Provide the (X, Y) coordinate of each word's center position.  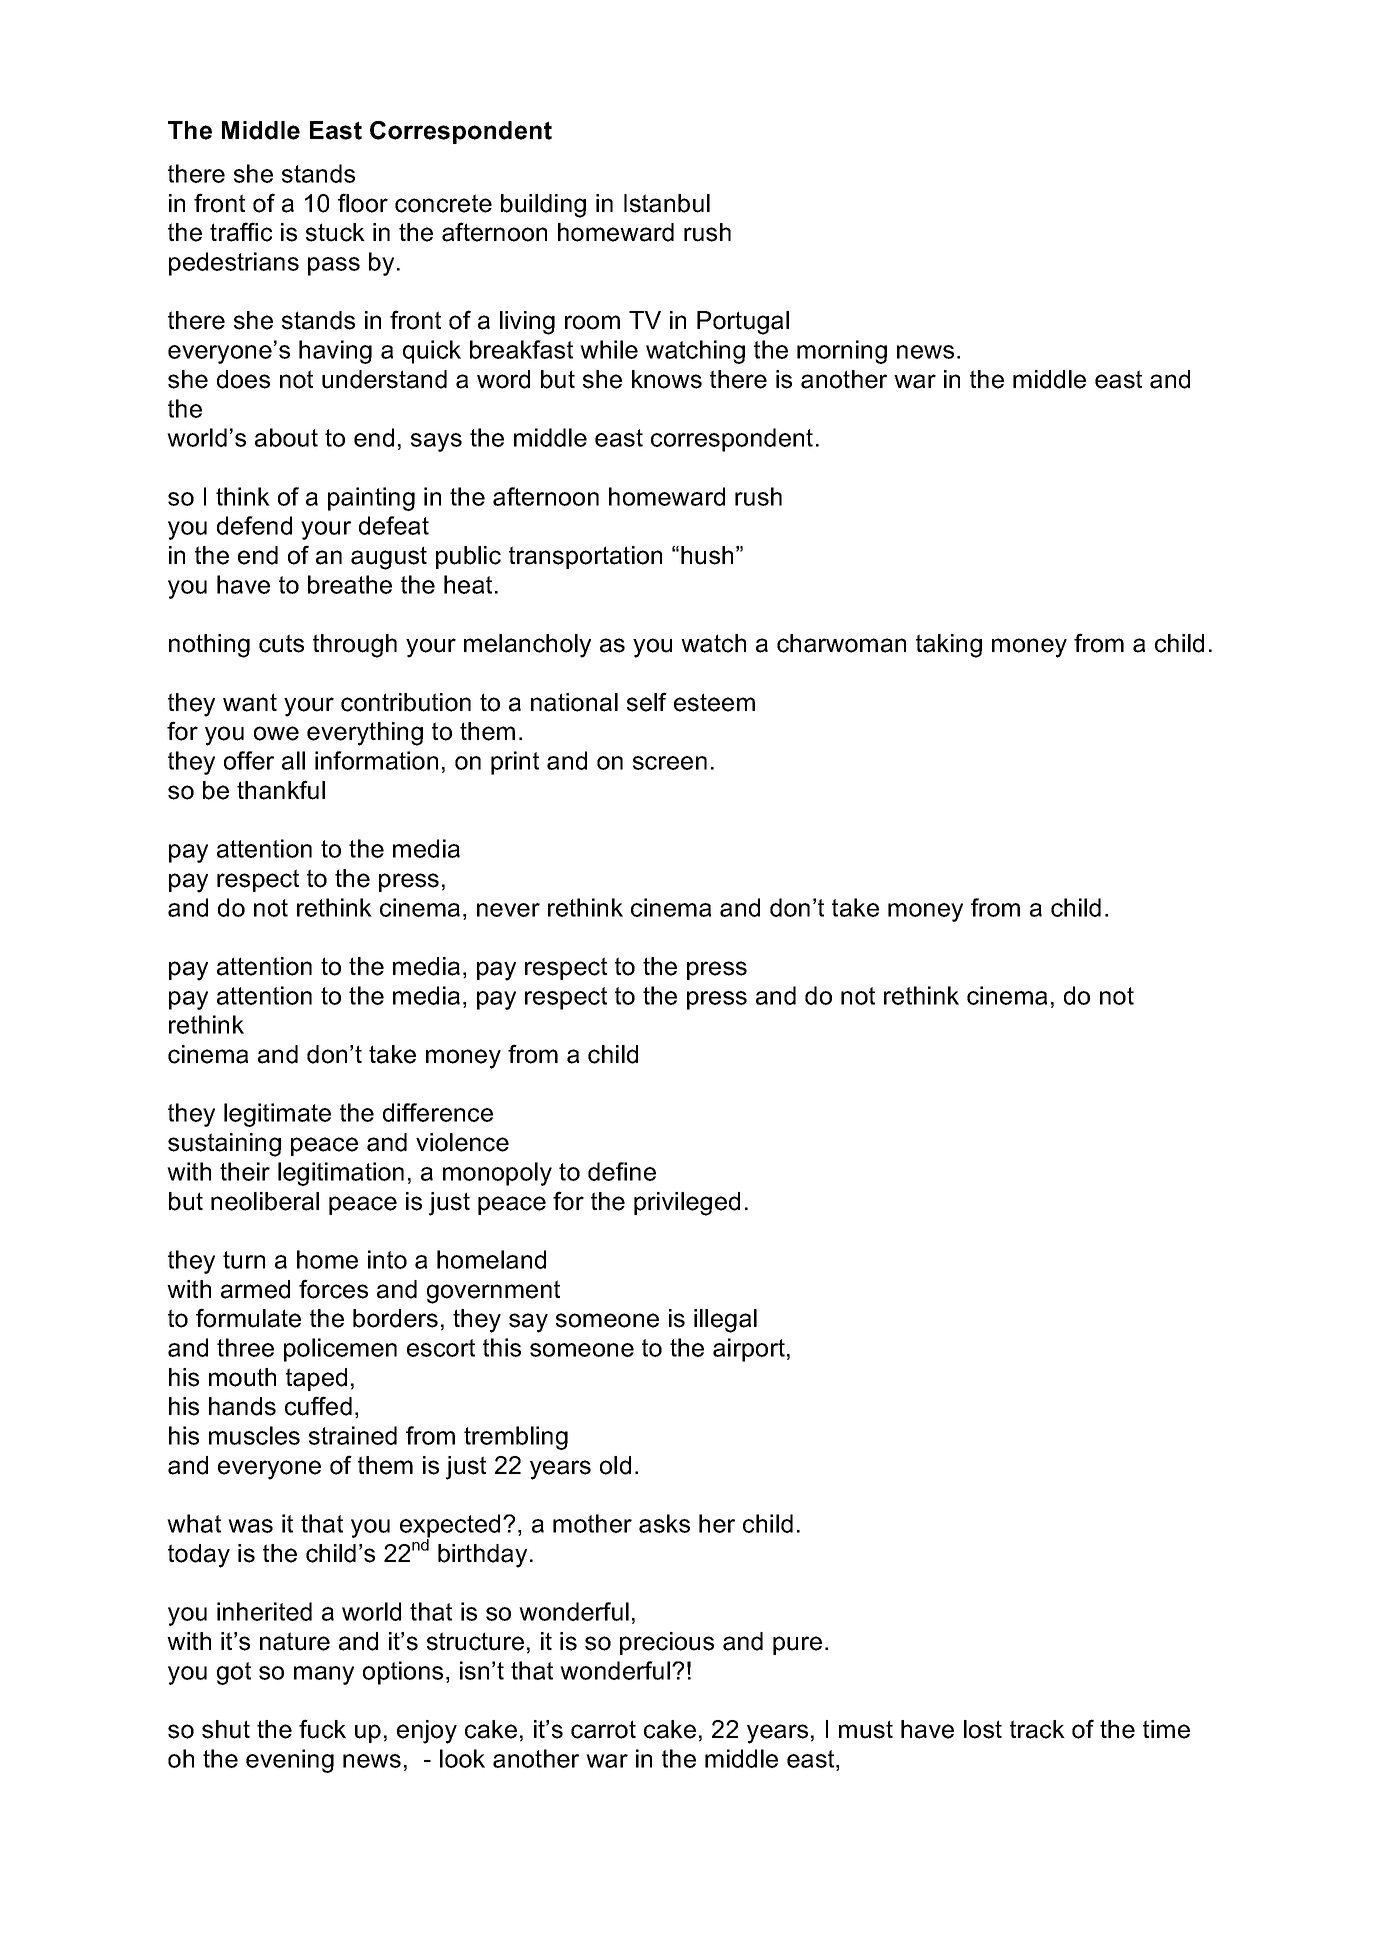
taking (949, 646)
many (324, 1675)
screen (670, 763)
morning (842, 352)
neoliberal (265, 1201)
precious (667, 1643)
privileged (687, 1204)
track (1037, 1729)
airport (749, 1350)
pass (334, 266)
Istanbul (667, 203)
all (293, 760)
